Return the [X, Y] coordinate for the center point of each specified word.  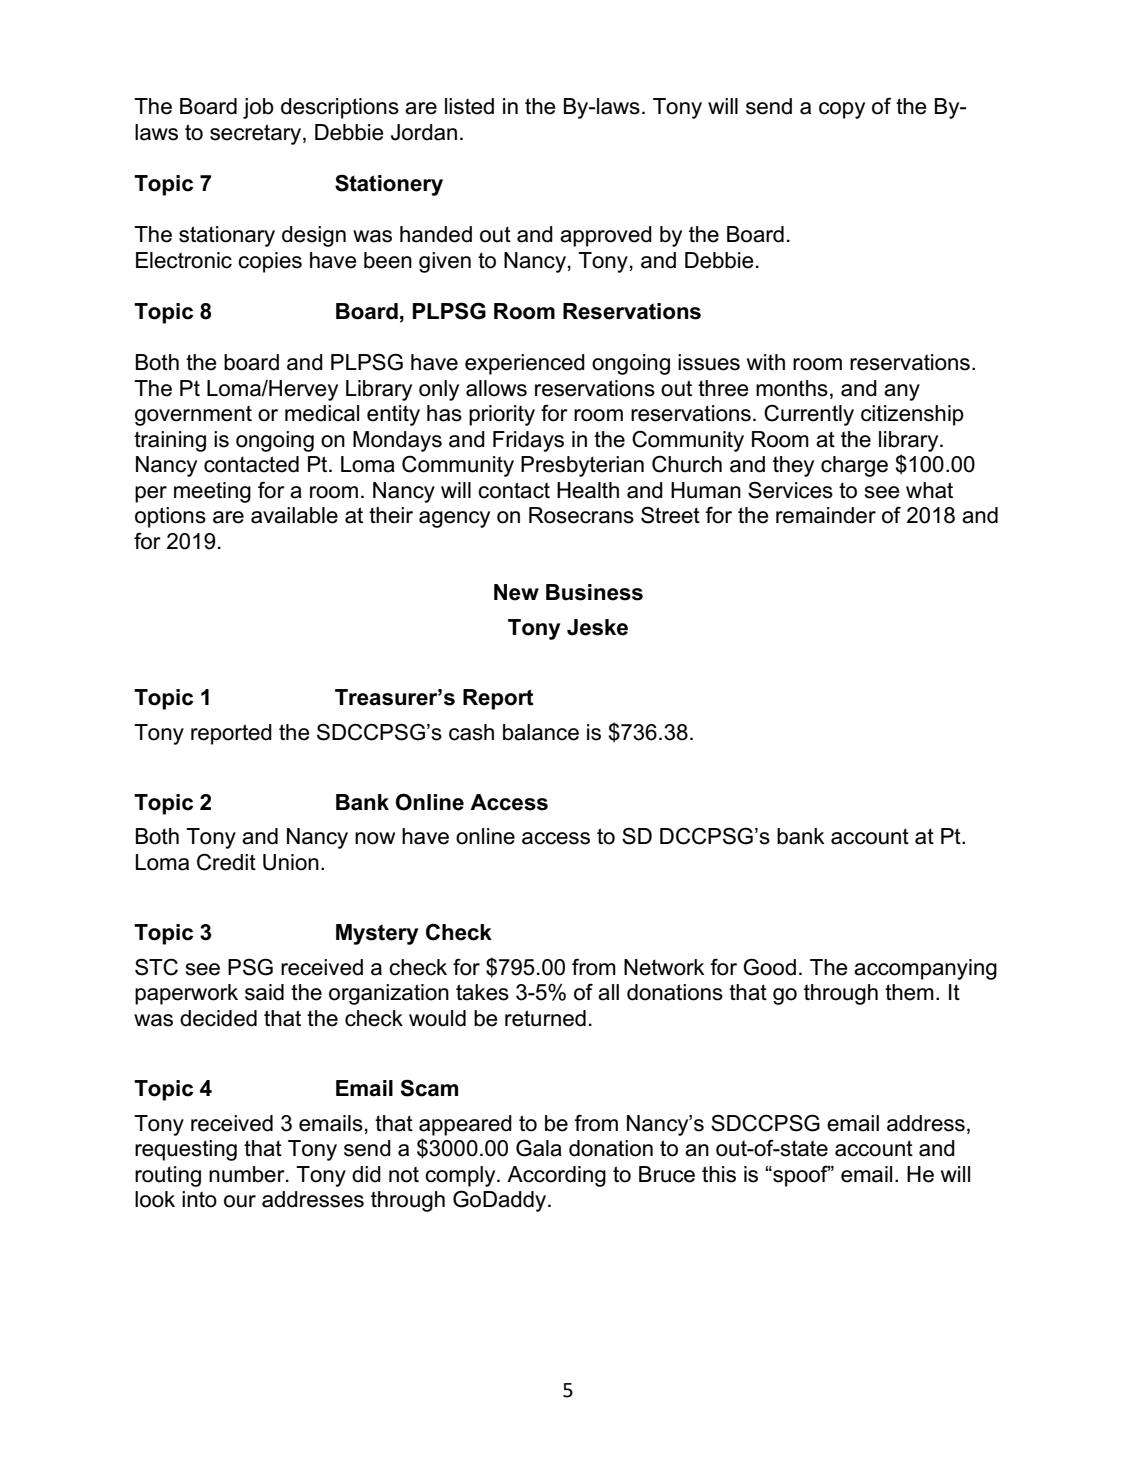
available [294, 515]
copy [842, 110]
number [248, 1174]
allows [496, 388]
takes [482, 992]
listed [469, 106]
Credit [226, 862]
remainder [826, 515]
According [556, 1176]
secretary [257, 134]
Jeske [597, 627]
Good [769, 967]
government [193, 415]
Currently [809, 415]
